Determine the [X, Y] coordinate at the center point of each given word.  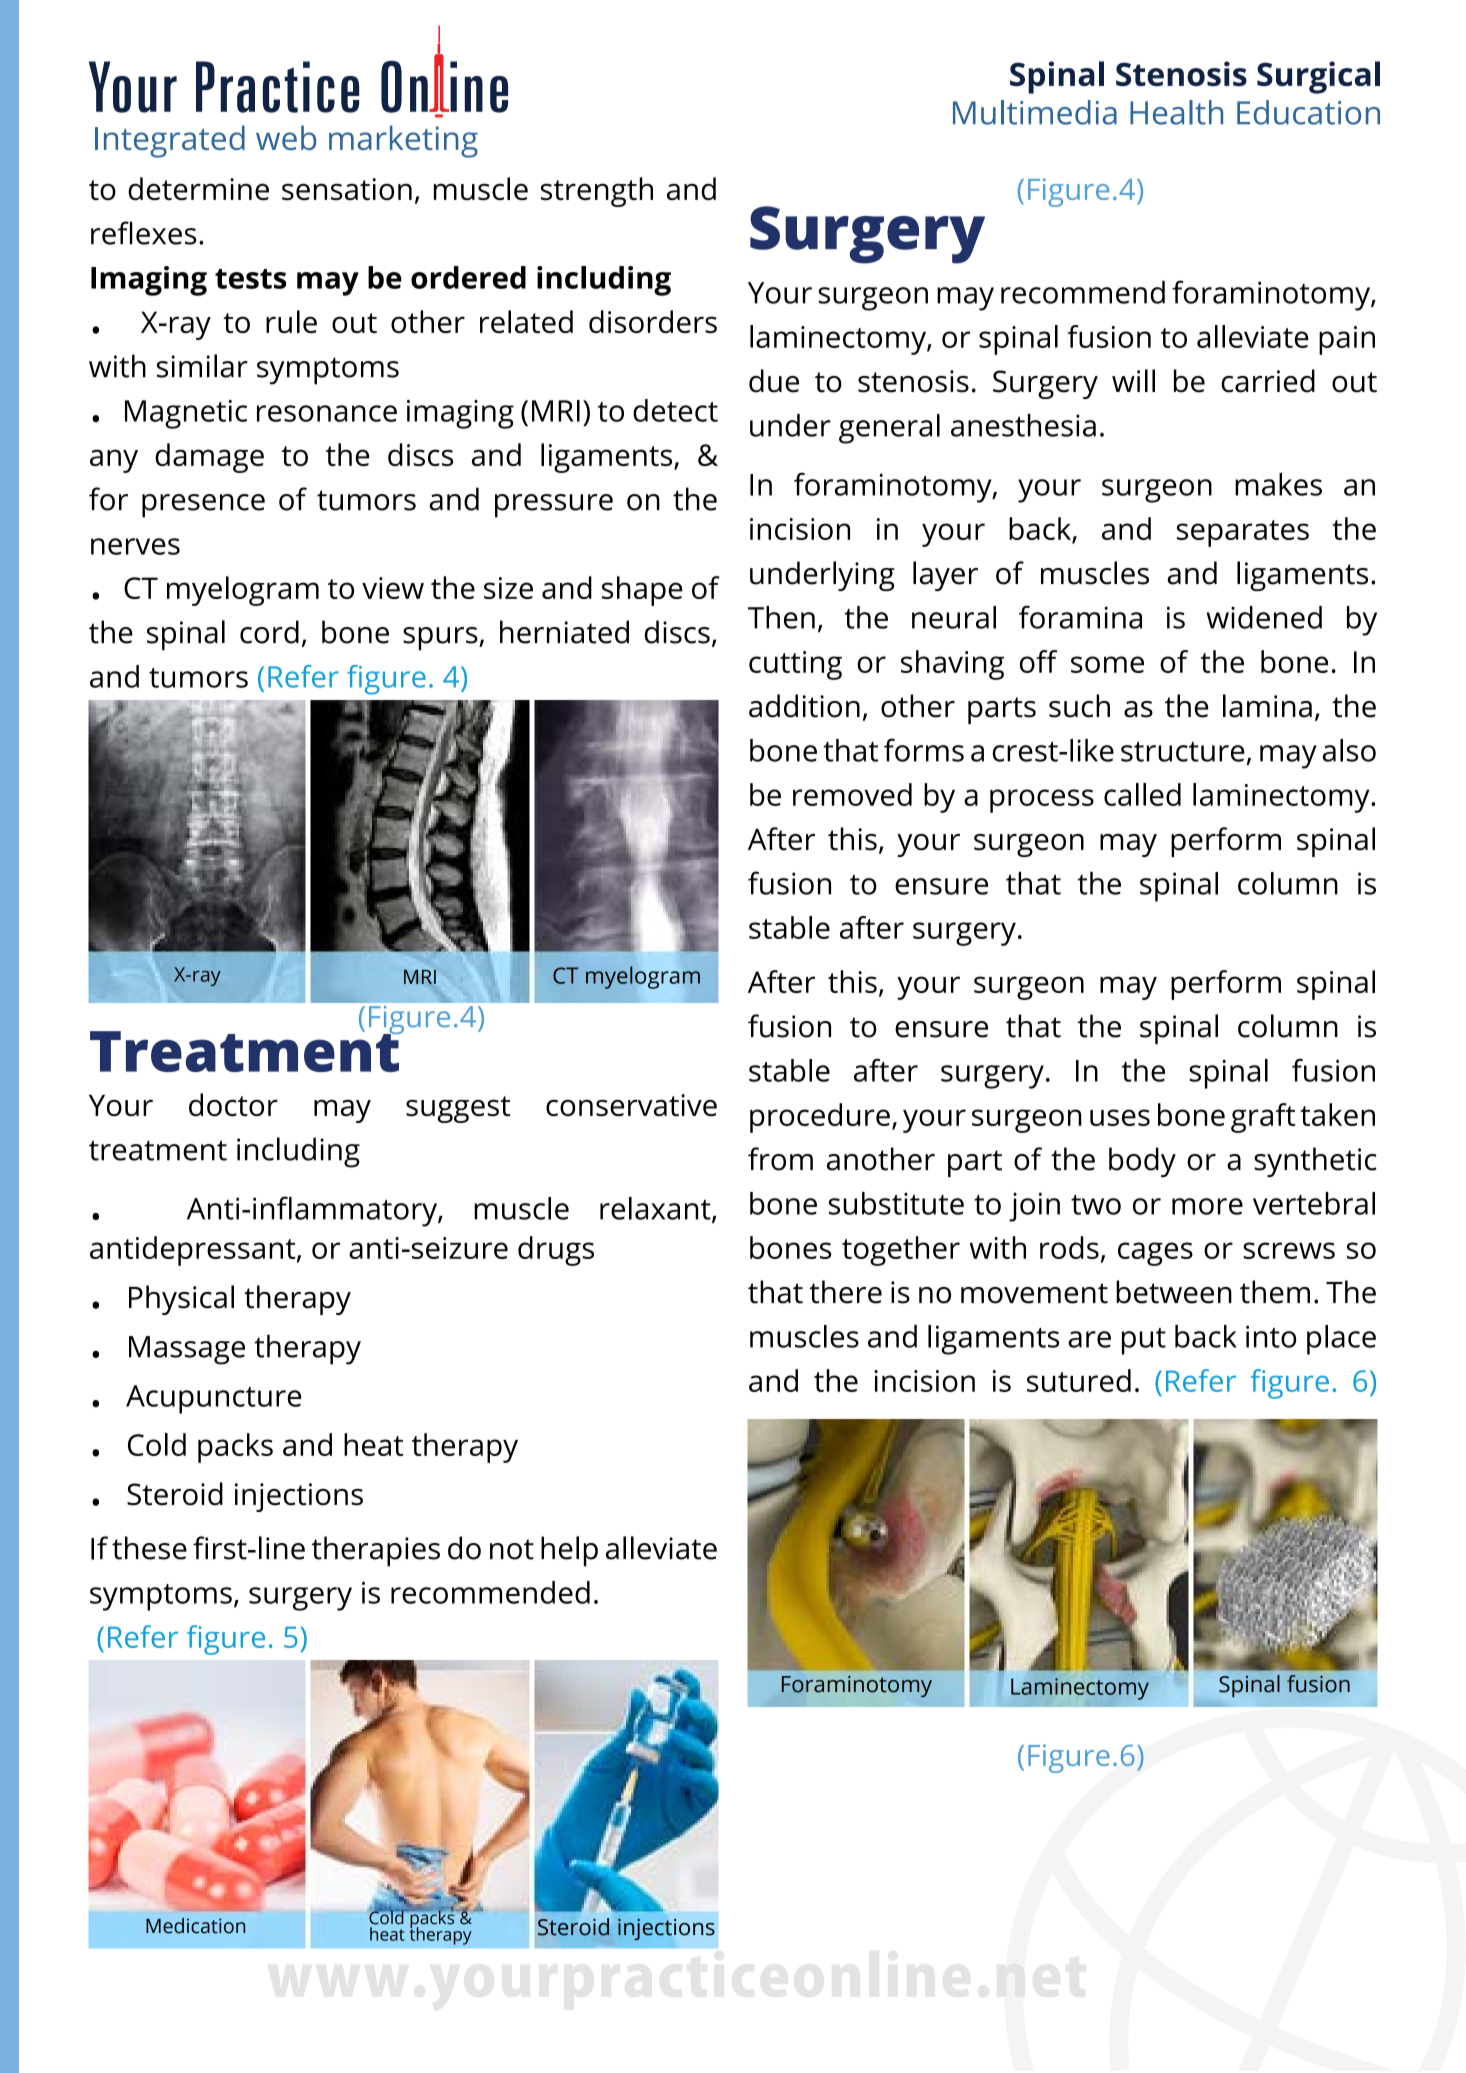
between [1174, 1292]
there [845, 1292]
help [569, 1551]
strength [597, 192]
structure [1183, 752]
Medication [195, 1926]
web [286, 137]
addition [804, 706]
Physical [181, 1300]
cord [269, 632]
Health [1176, 112]
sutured [1079, 1380]
